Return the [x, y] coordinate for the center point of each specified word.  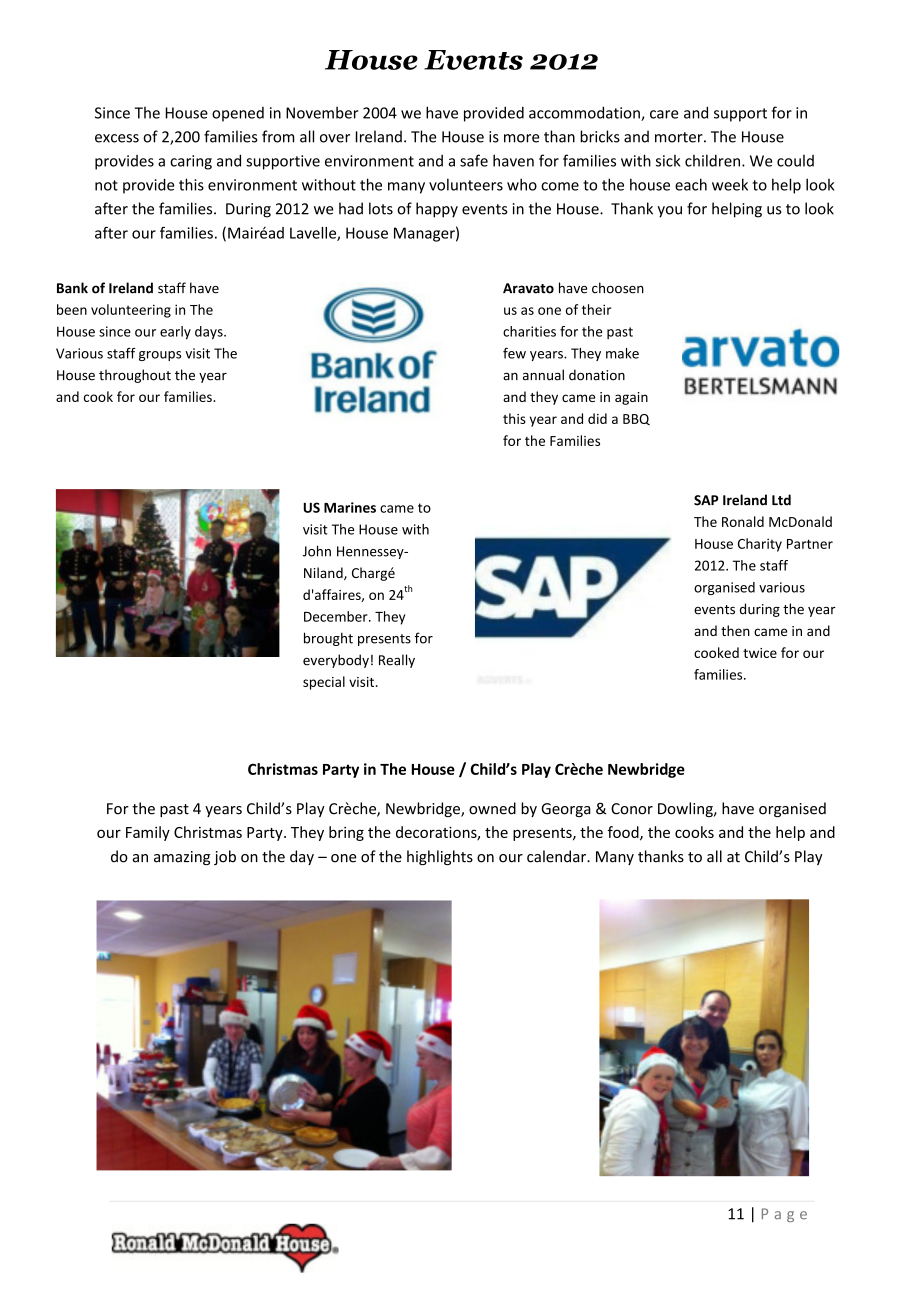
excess [117, 138]
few [514, 353]
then [735, 630]
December [337, 616]
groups [160, 356]
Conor [632, 809]
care [664, 114]
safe [474, 160]
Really [397, 661]
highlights [440, 857]
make [622, 353]
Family [148, 833]
